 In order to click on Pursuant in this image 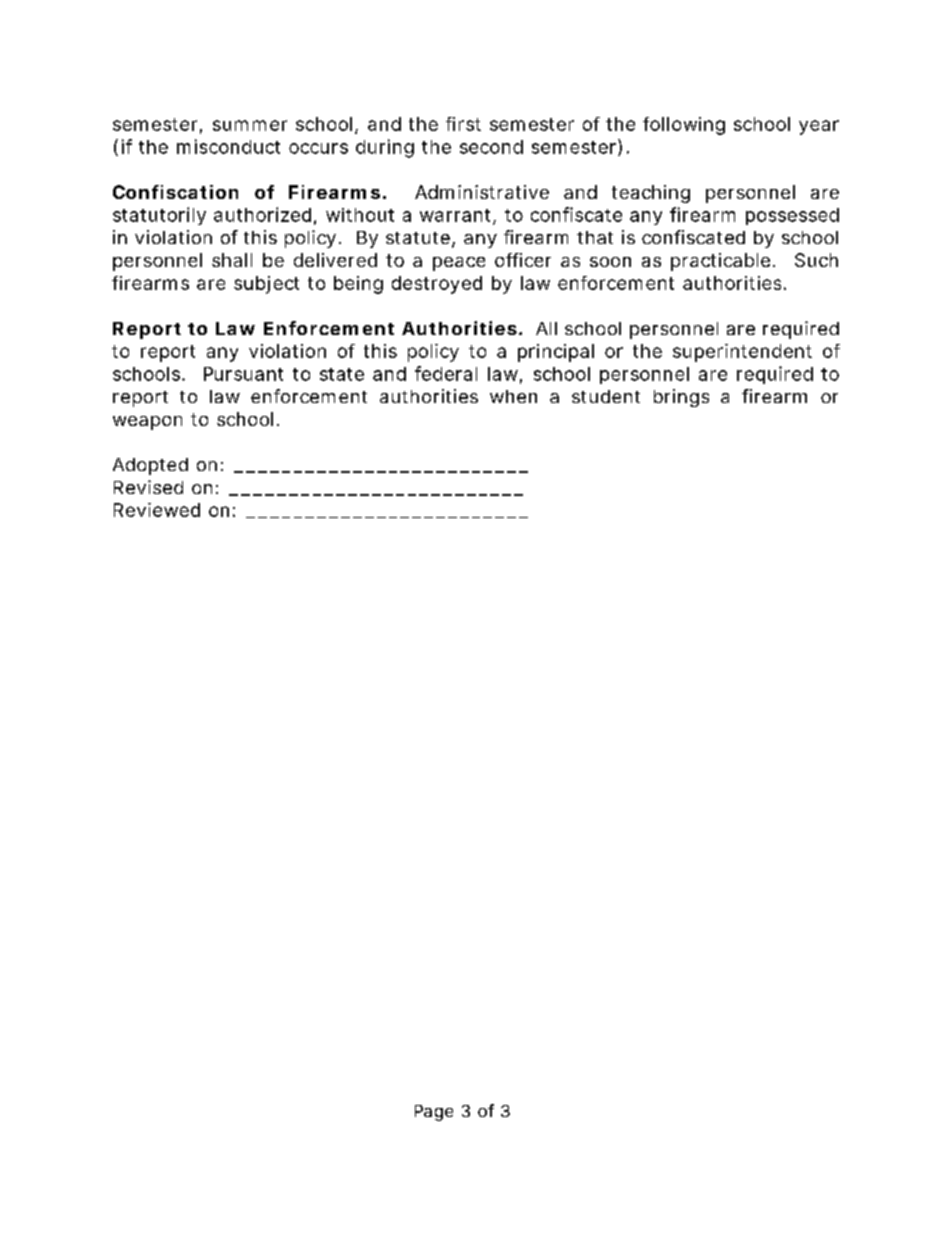, I will do `click(243, 374)`.
